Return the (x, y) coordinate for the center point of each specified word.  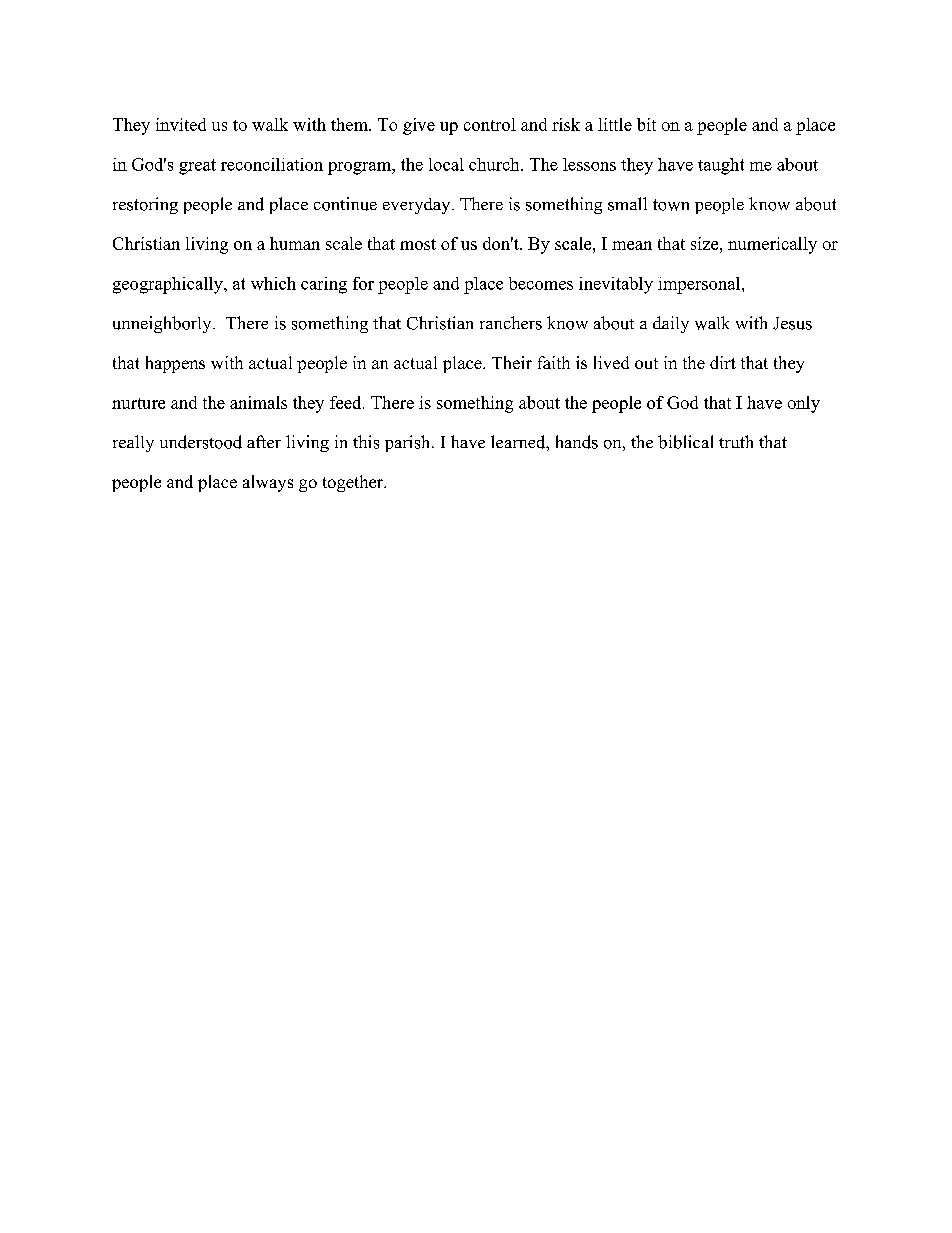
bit (646, 124)
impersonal (700, 285)
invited (181, 124)
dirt (723, 362)
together (354, 483)
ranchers (511, 323)
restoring (145, 205)
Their (512, 362)
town (671, 205)
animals (258, 402)
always (268, 483)
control (490, 124)
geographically (169, 285)
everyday (418, 206)
